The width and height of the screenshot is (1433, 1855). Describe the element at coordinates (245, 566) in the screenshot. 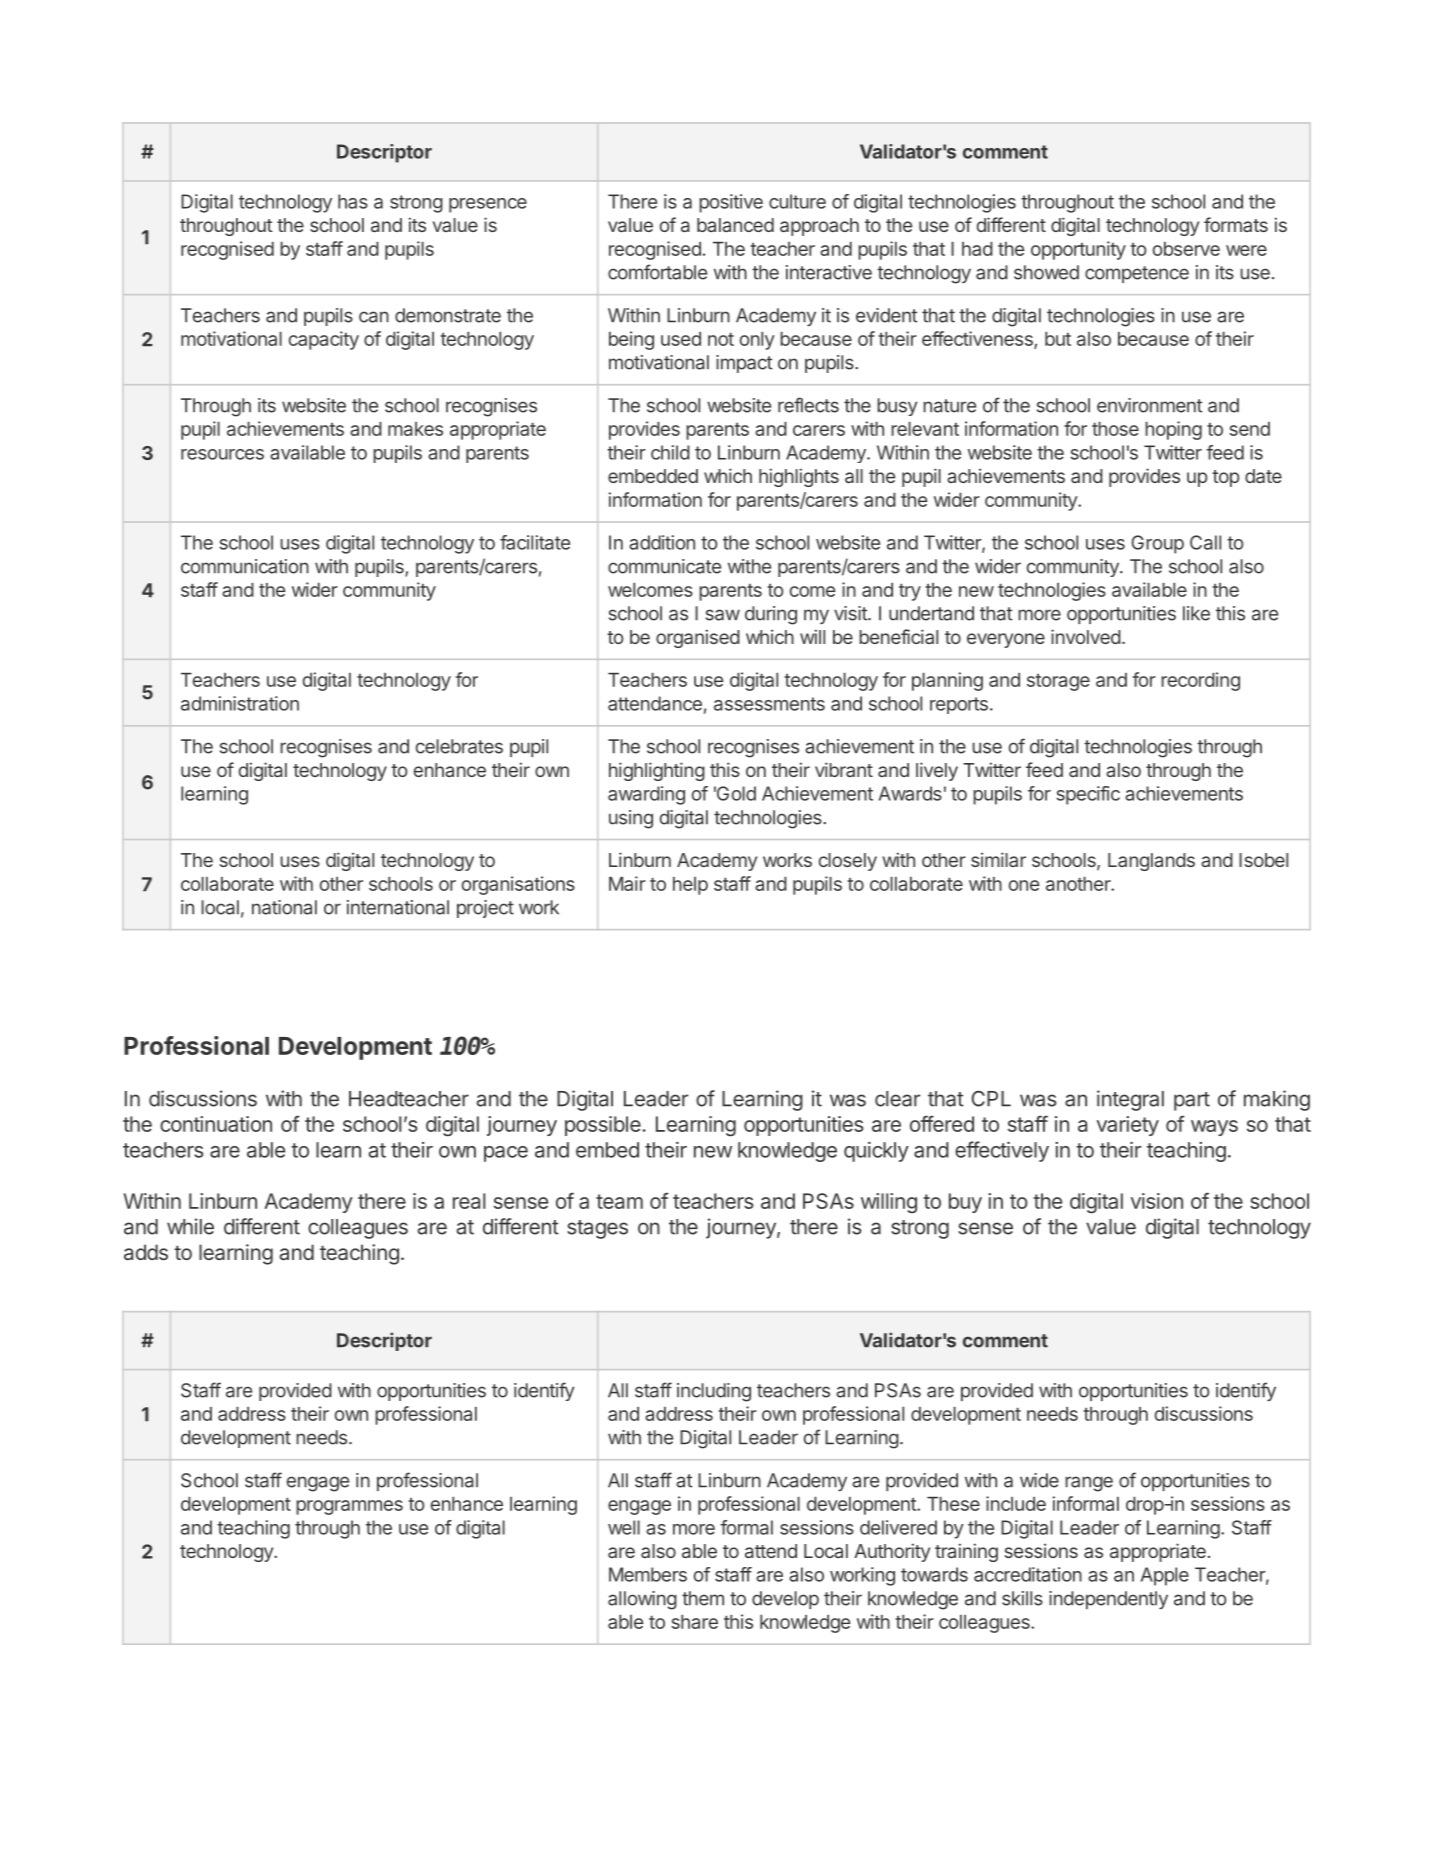

I see `communication` at that location.
